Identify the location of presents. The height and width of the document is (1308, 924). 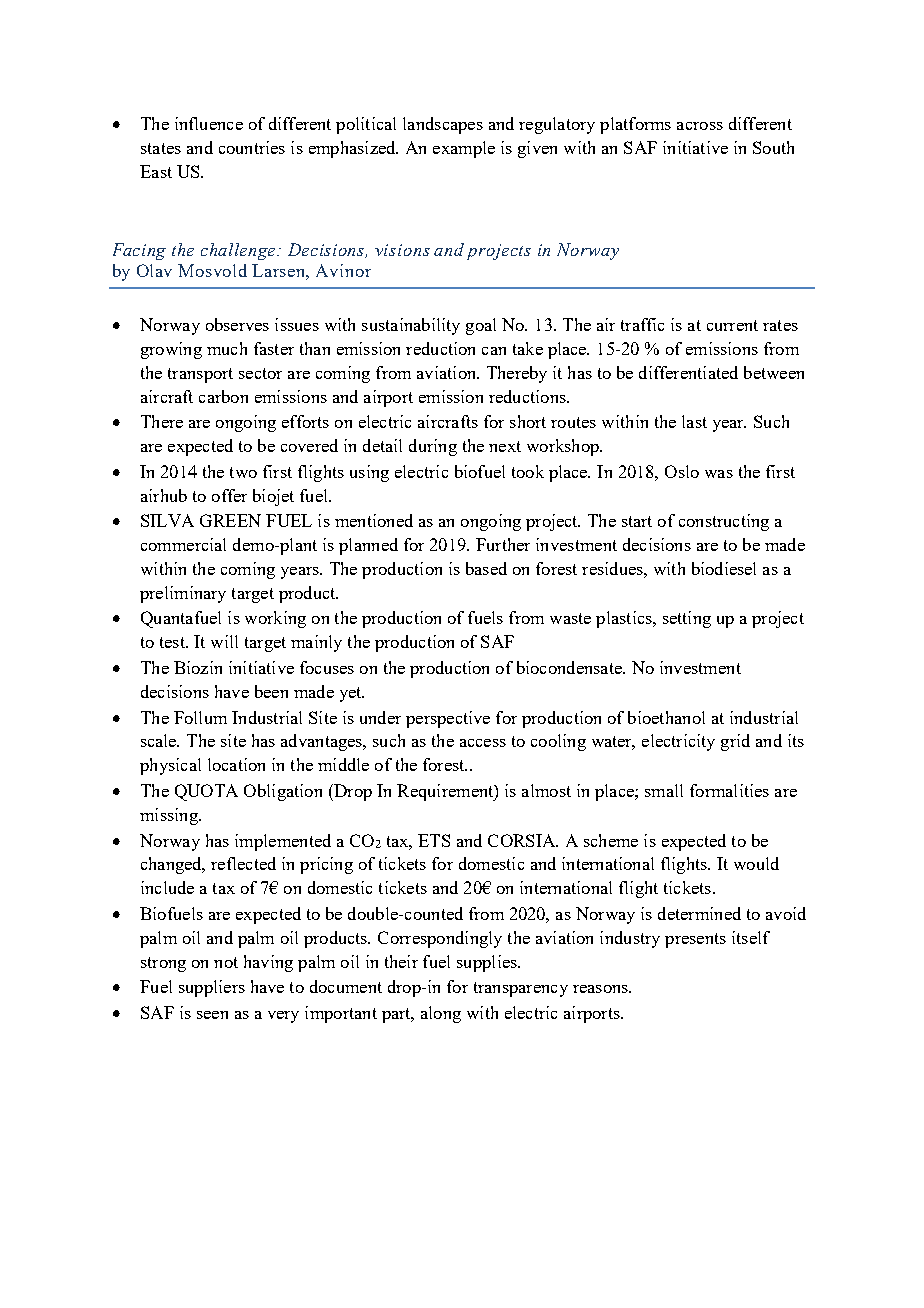
(695, 940).
